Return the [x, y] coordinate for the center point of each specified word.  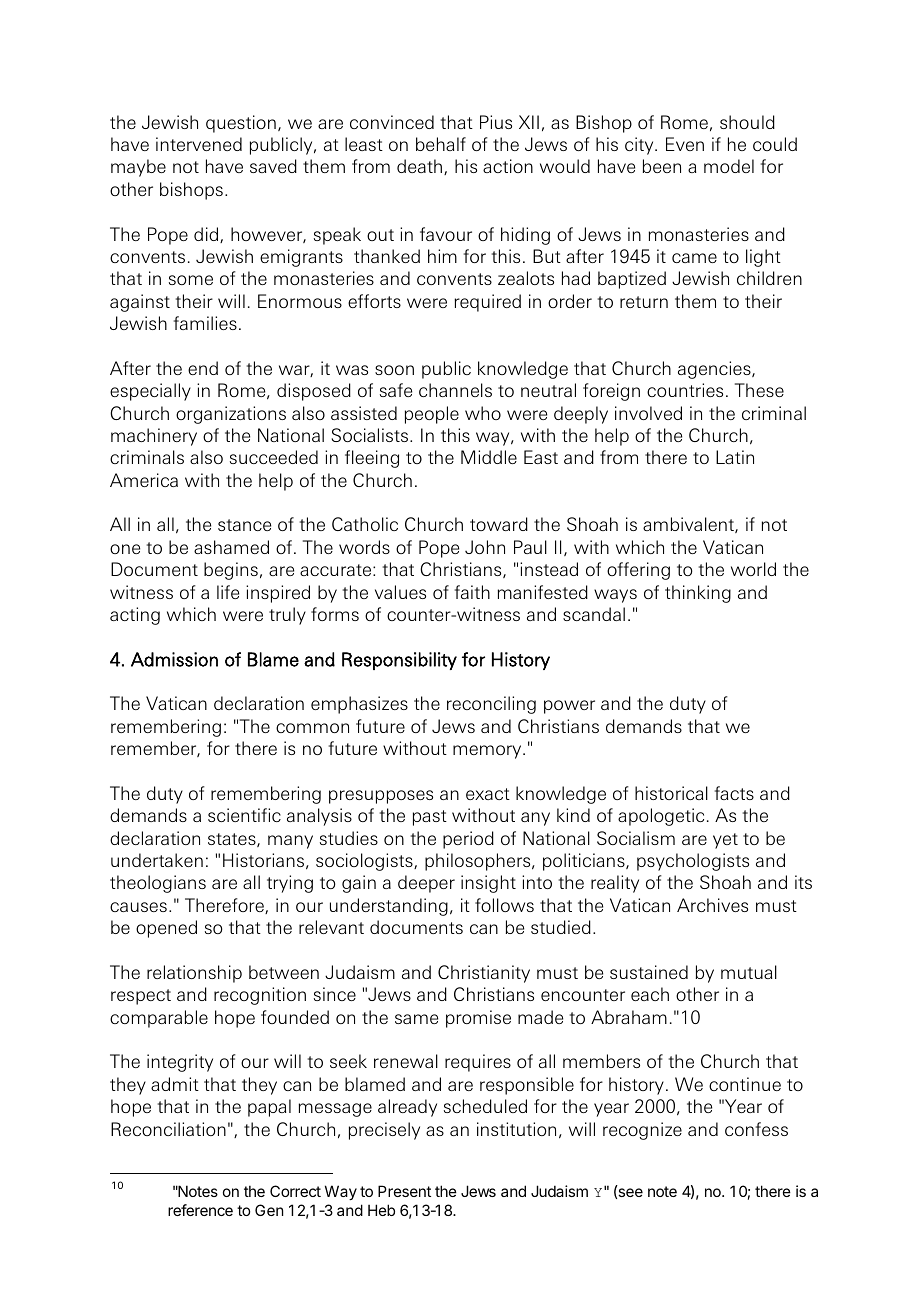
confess [756, 1129]
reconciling [491, 705]
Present [404, 1191]
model [729, 166]
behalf [441, 144]
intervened [199, 144]
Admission [174, 659]
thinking [698, 594]
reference [200, 1210]
